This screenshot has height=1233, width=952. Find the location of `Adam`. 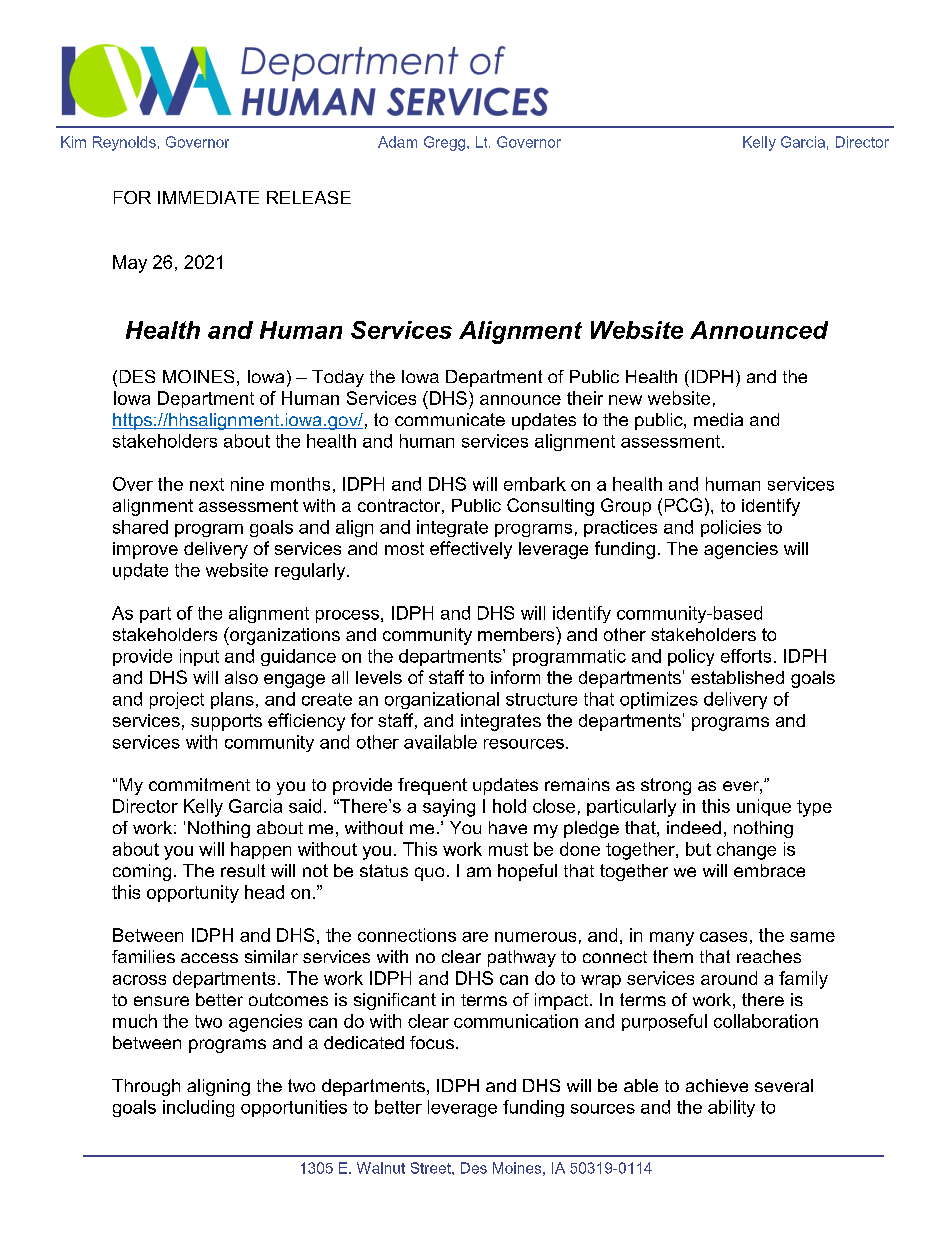

Adam is located at coordinates (397, 142).
